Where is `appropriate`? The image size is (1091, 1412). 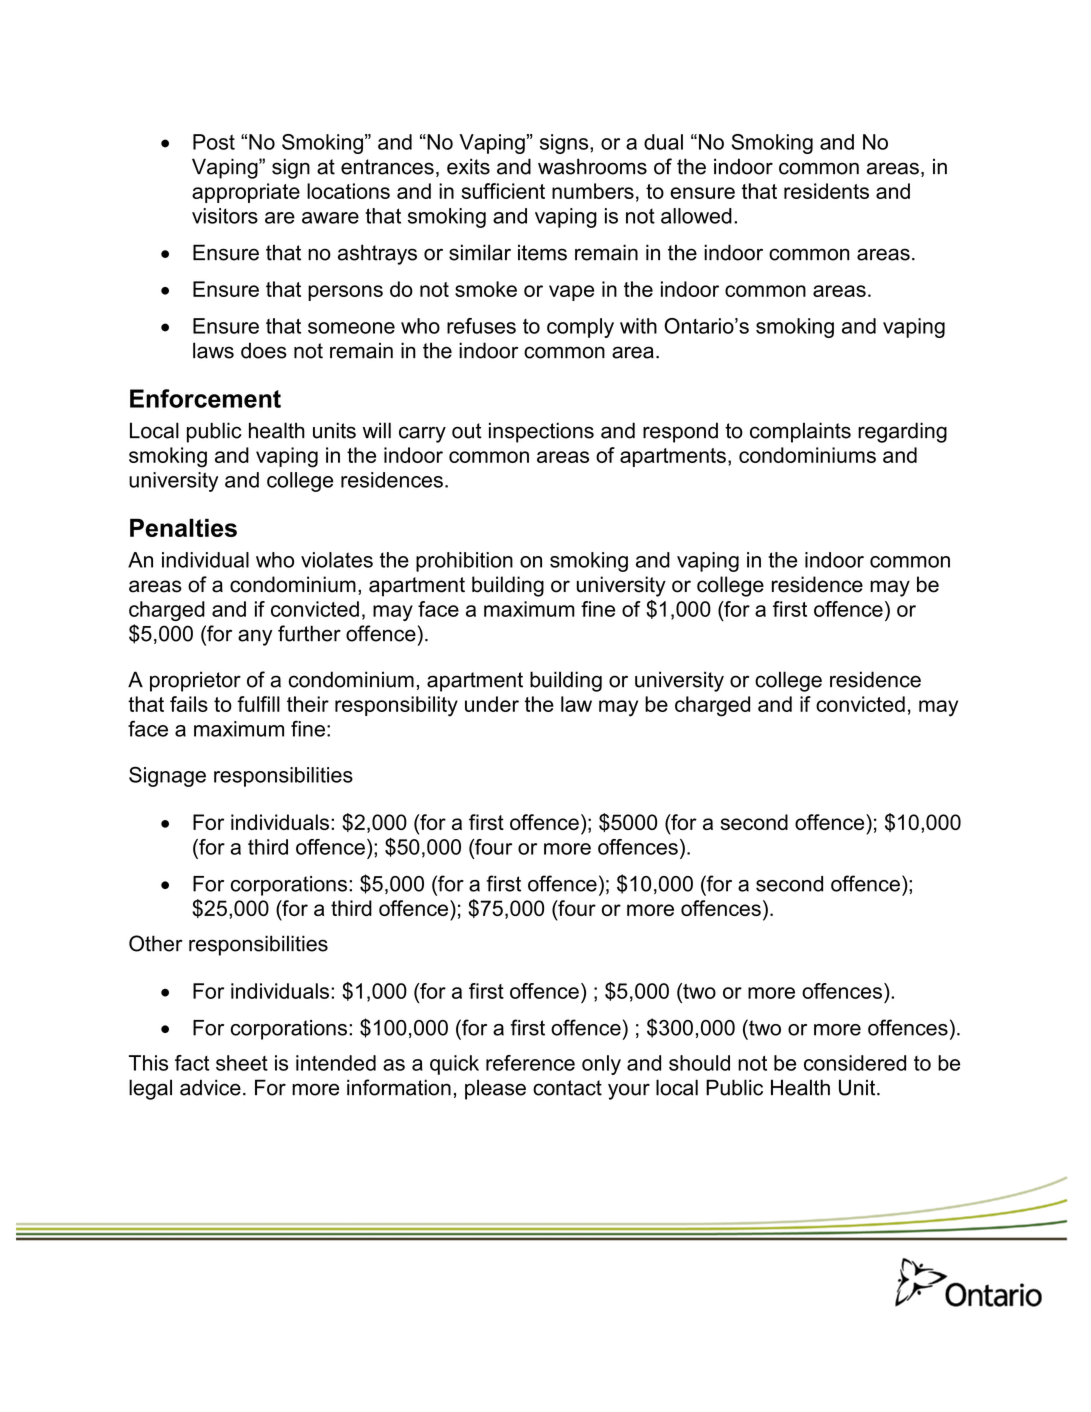
appropriate is located at coordinates (246, 193).
